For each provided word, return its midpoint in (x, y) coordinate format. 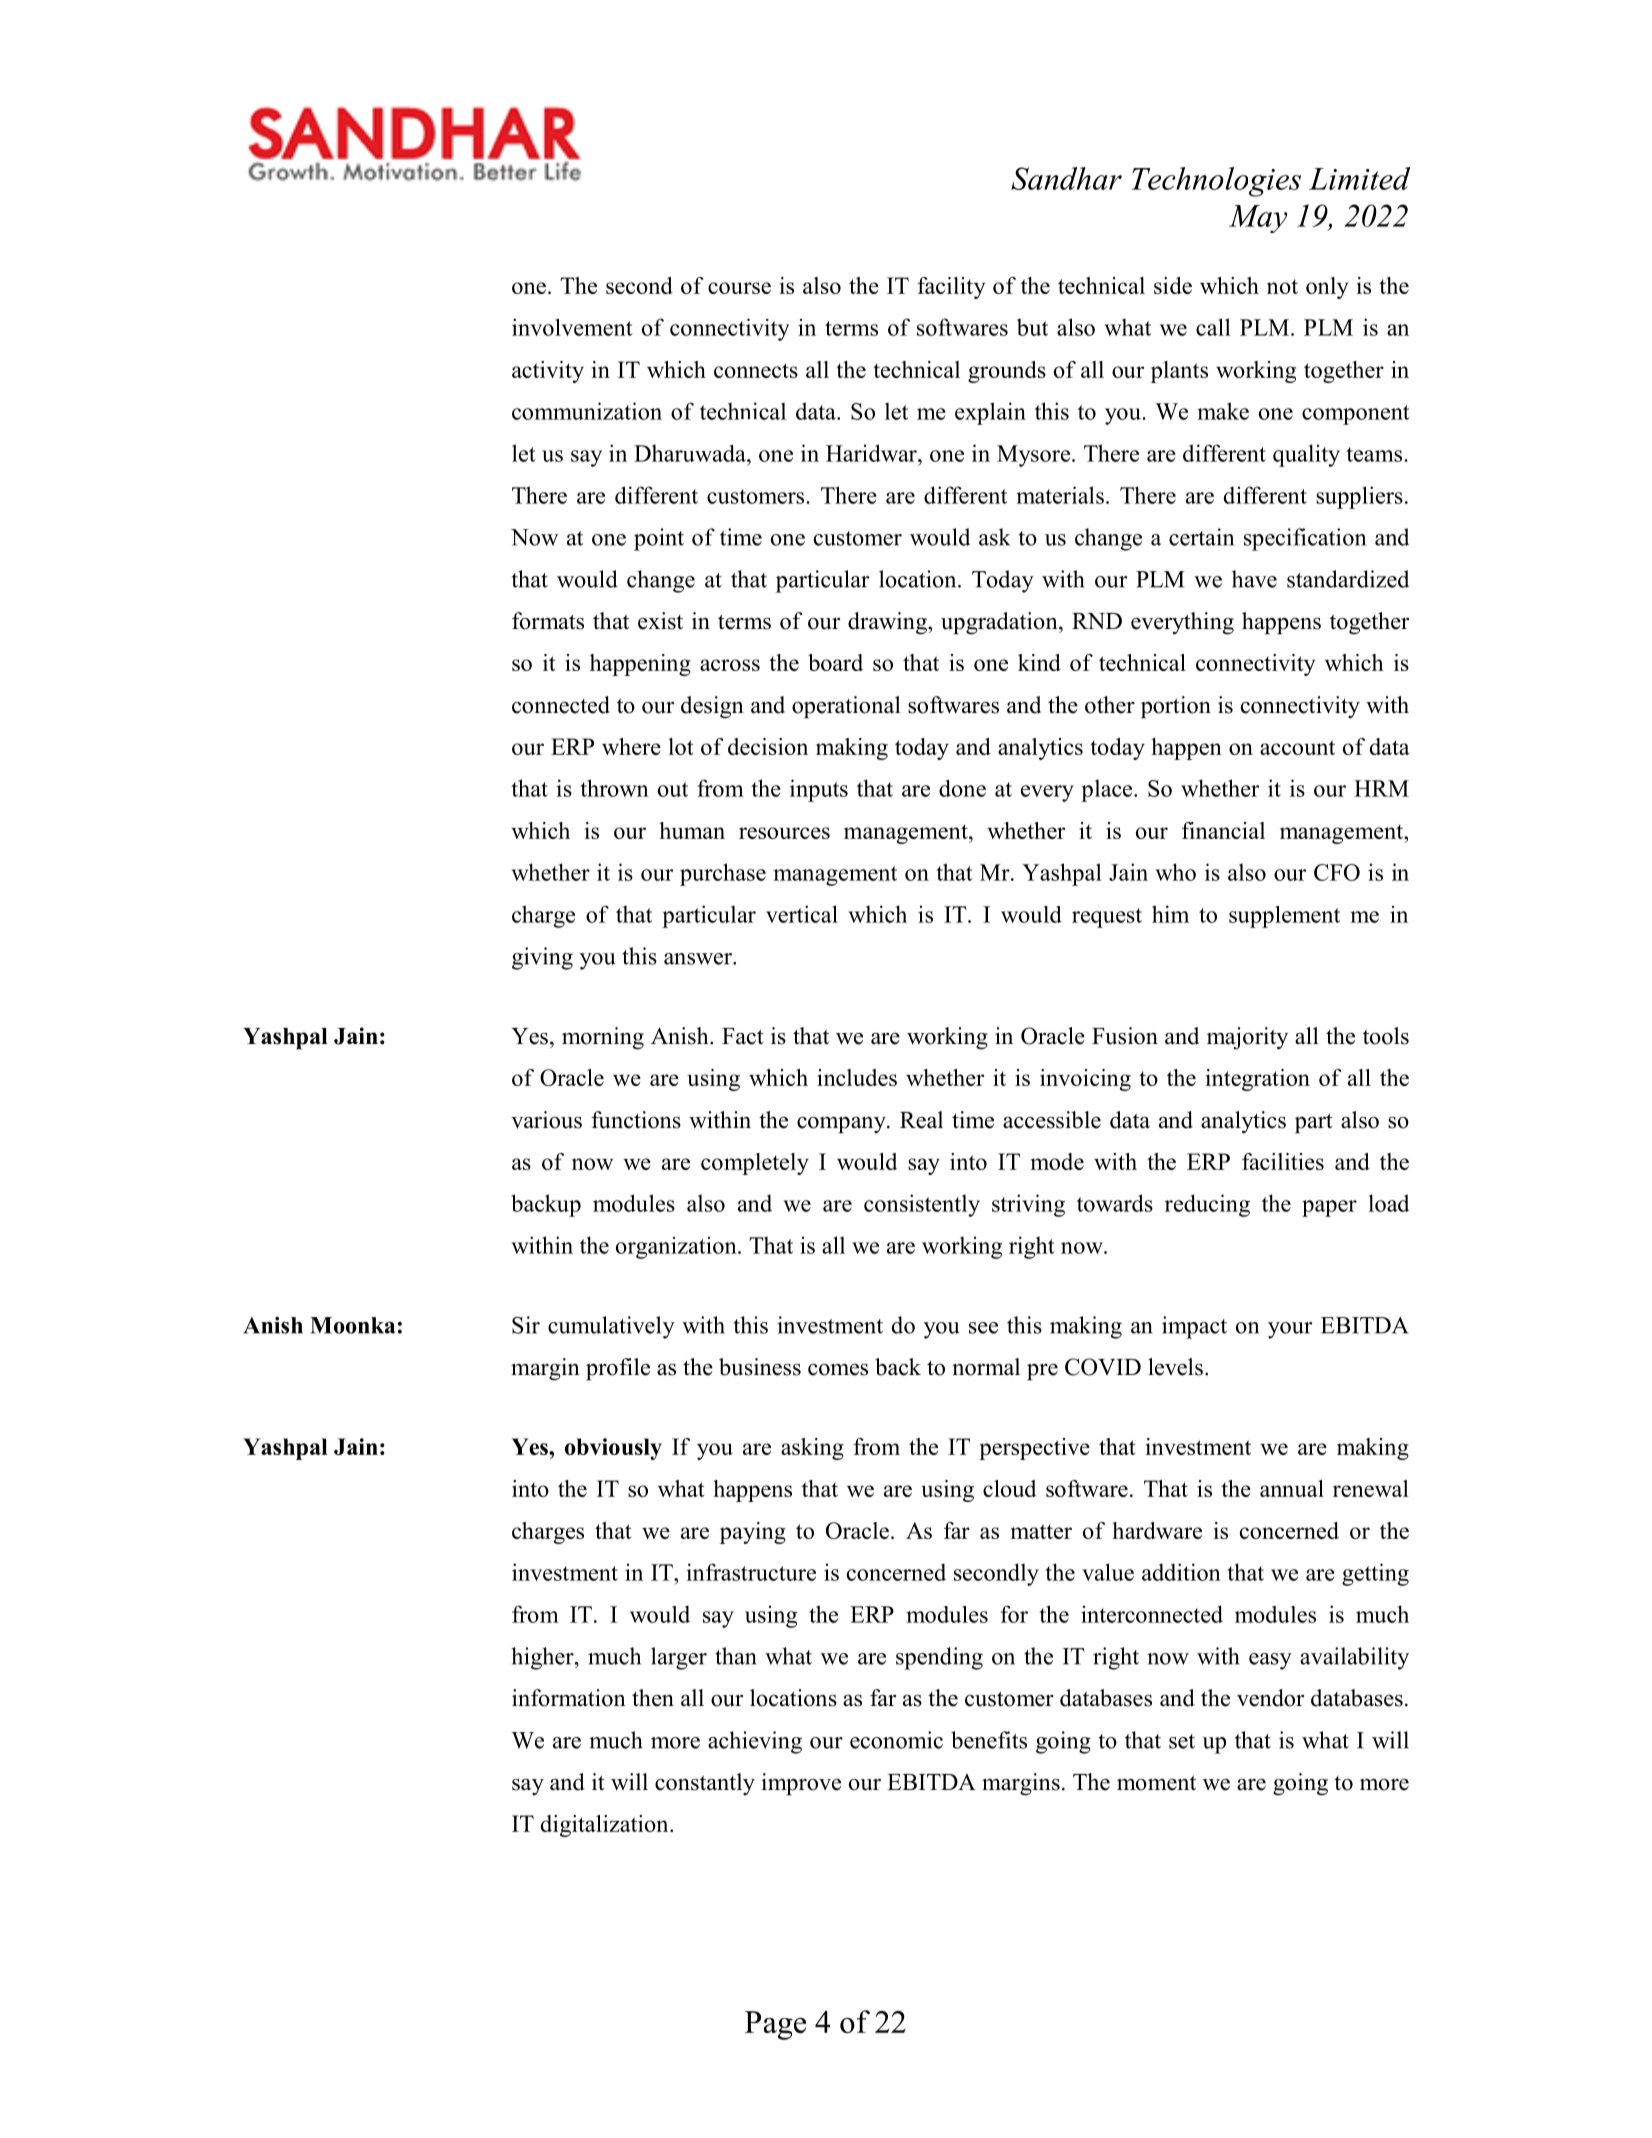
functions (636, 1120)
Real (921, 1120)
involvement (572, 327)
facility (951, 288)
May (1258, 219)
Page (775, 2025)
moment (1156, 1783)
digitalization (606, 1826)
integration (1258, 1080)
